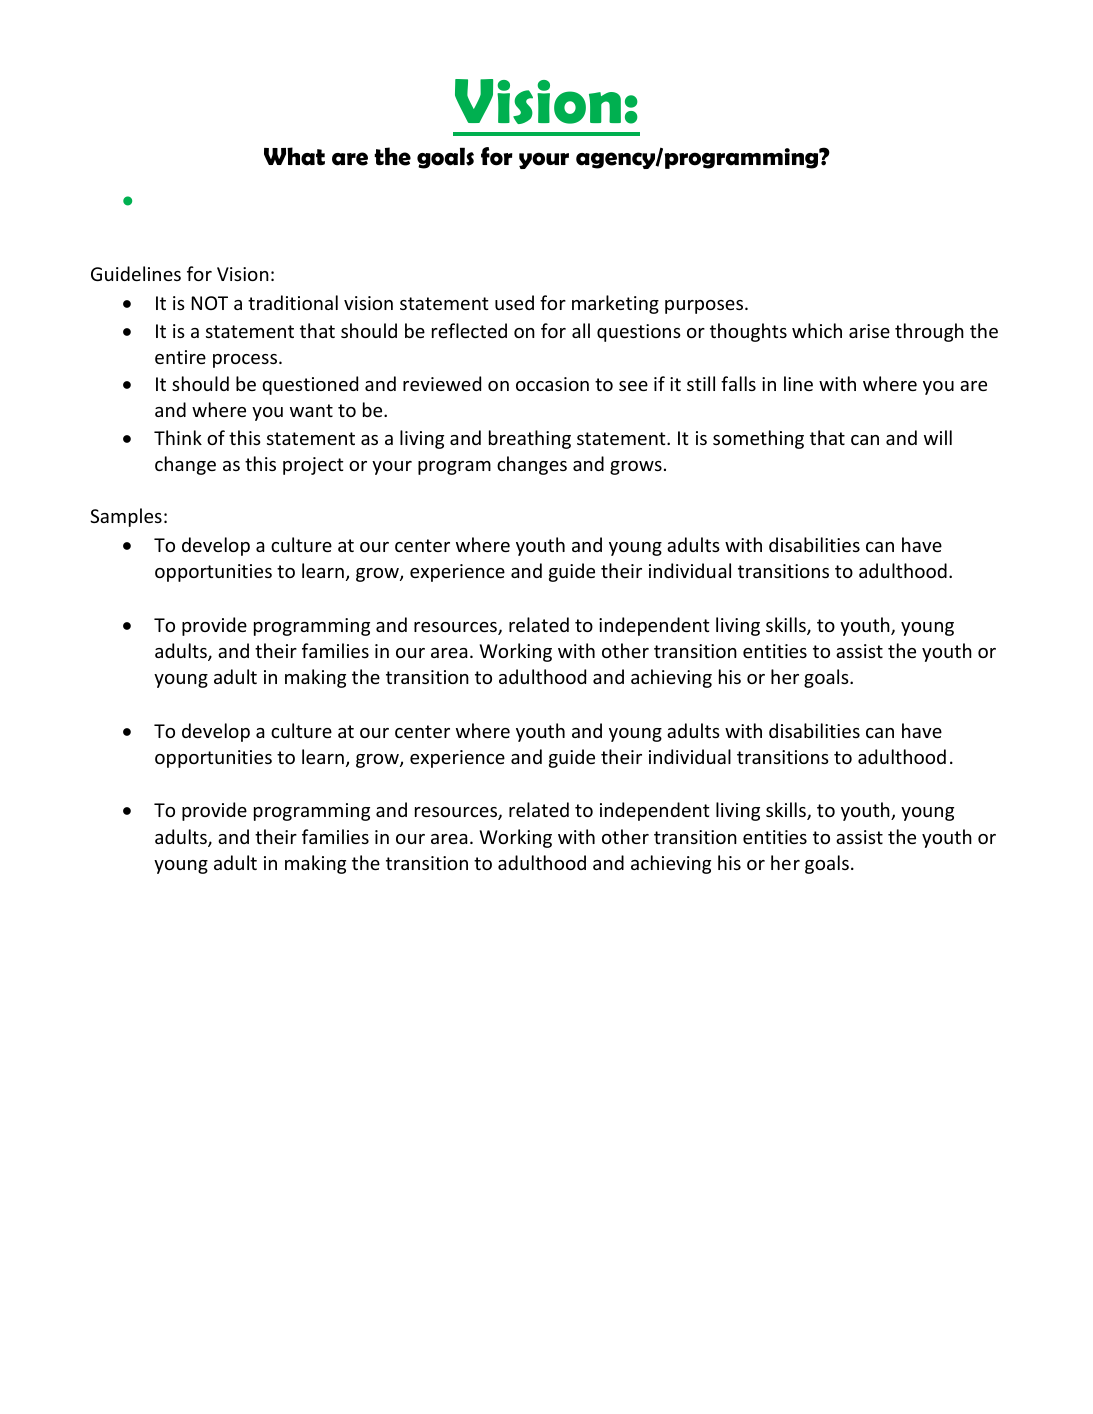  I want to click on project, so click(313, 466).
